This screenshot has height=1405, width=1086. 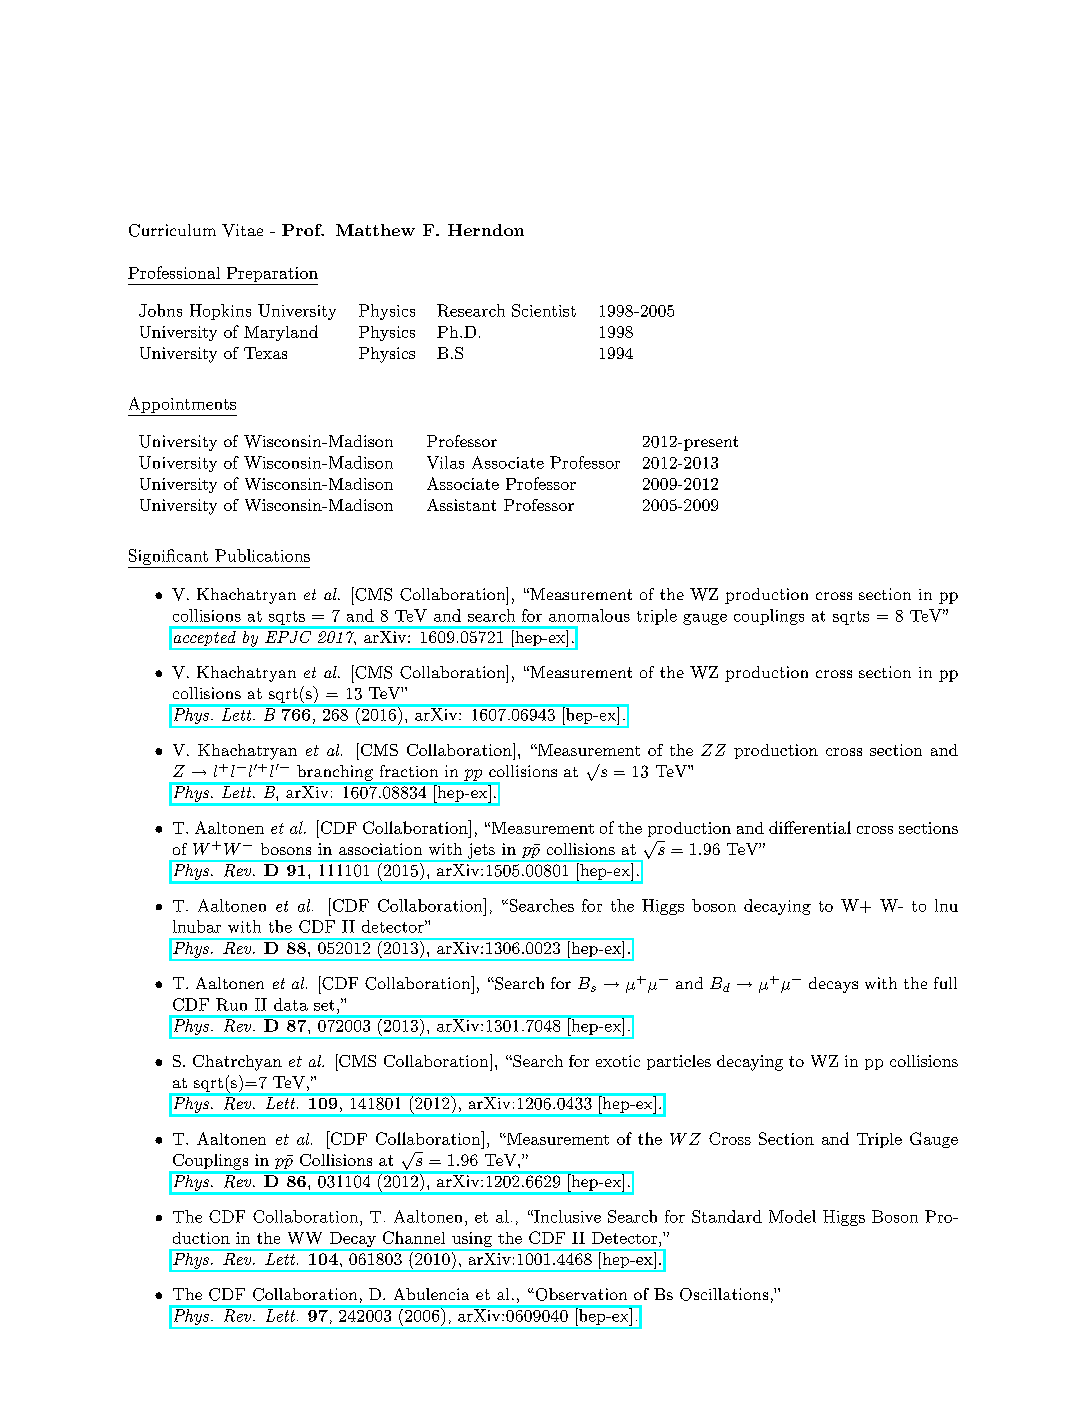 What do you see at coordinates (580, 1294) in the screenshot?
I see `Observation` at bounding box center [580, 1294].
